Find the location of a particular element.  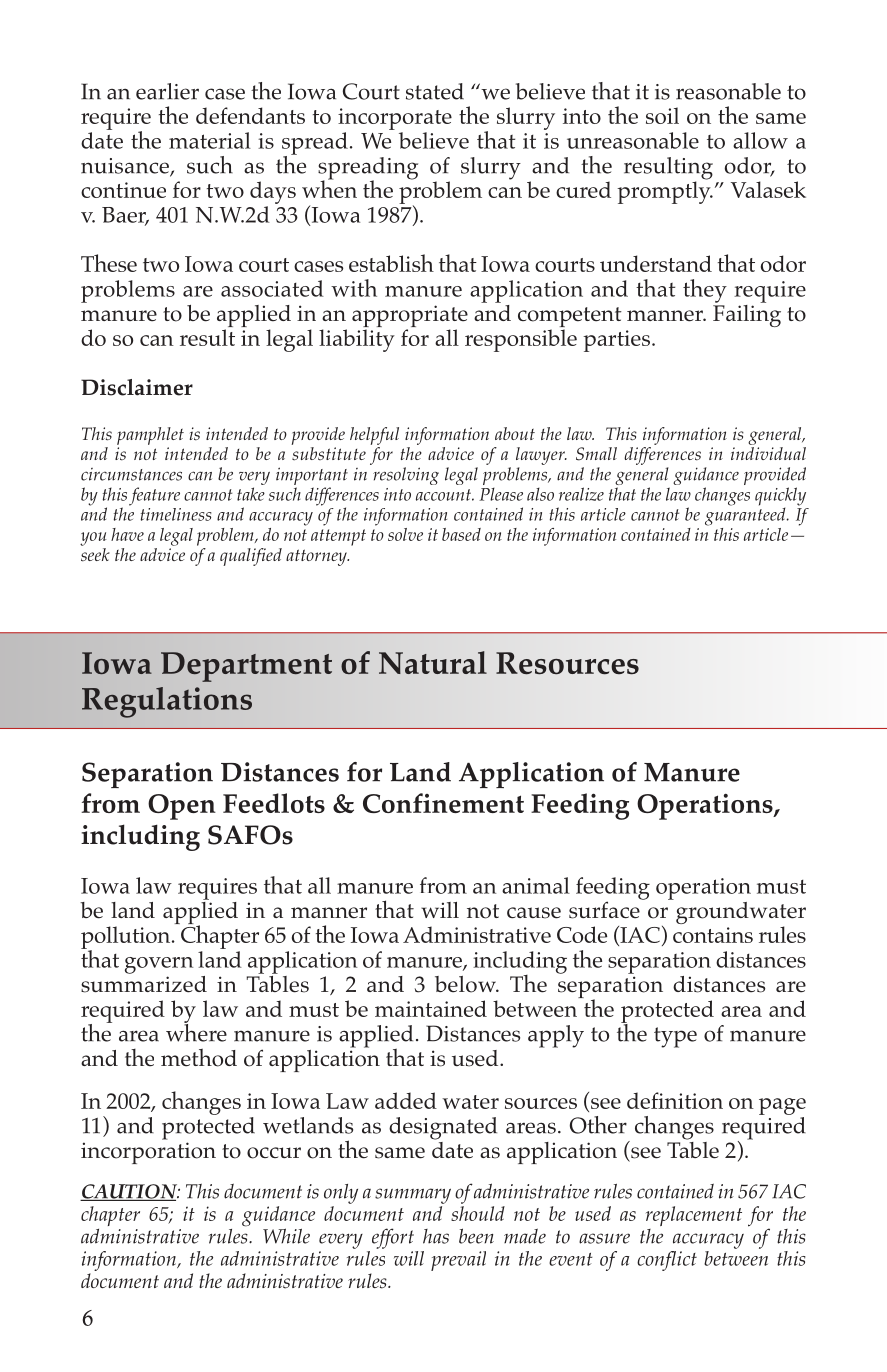

has is located at coordinates (436, 1236).
